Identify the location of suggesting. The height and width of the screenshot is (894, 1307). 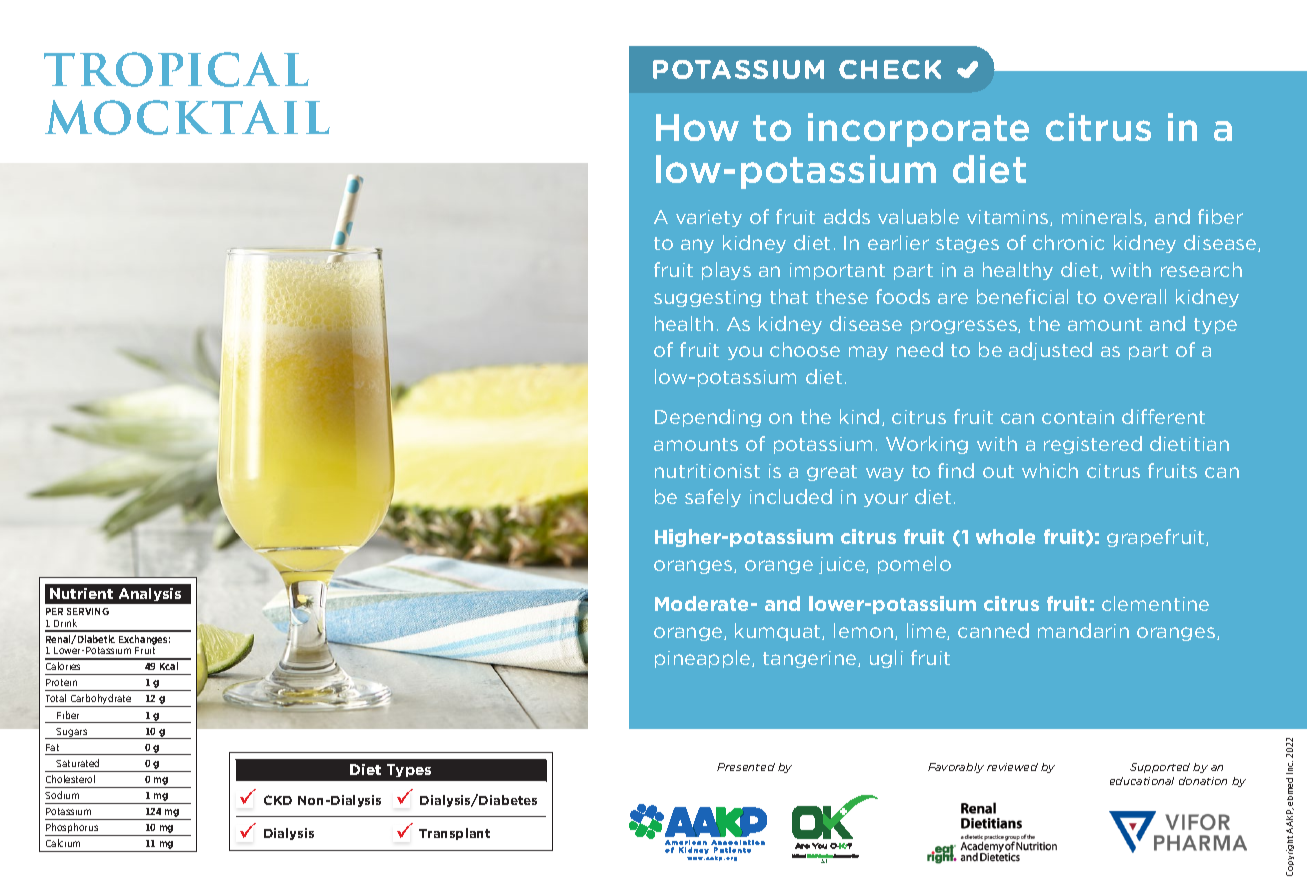
(707, 298).
